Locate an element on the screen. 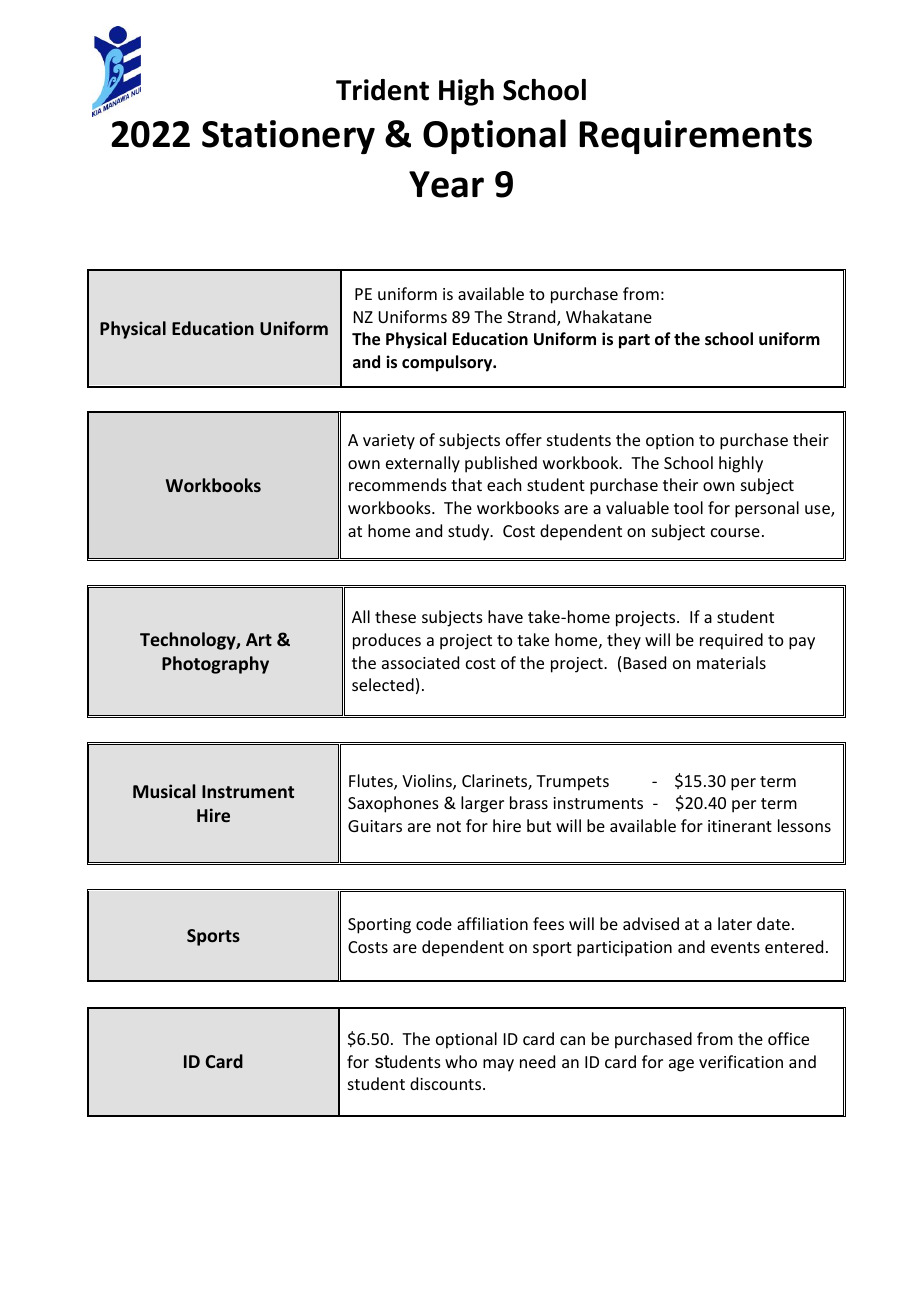 Image resolution: width=924 pixels, height=1308 pixels. Musical is located at coordinates (164, 791).
